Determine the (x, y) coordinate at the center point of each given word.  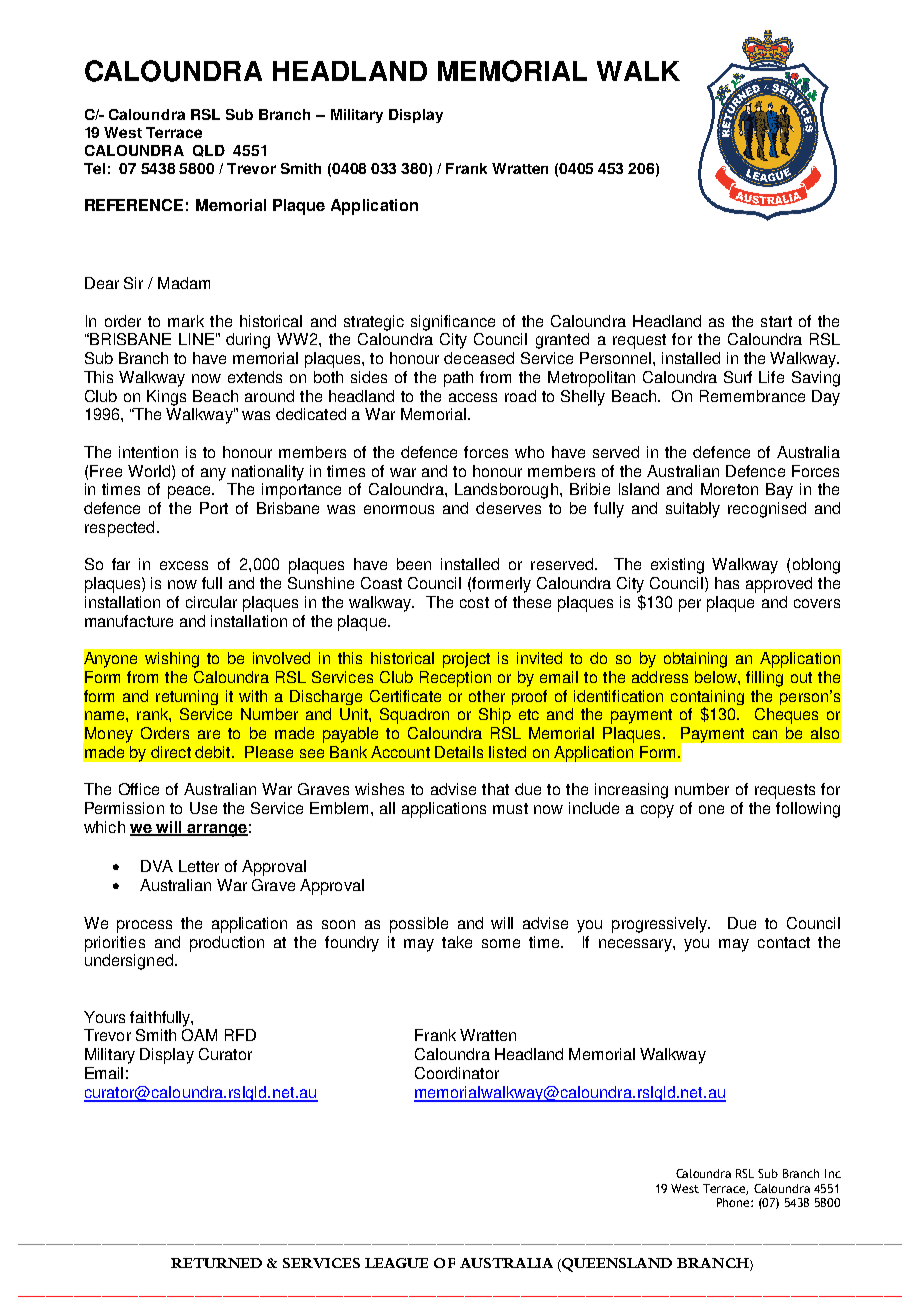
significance (453, 323)
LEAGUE (396, 1263)
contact (784, 942)
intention (148, 452)
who (529, 452)
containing (707, 699)
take (457, 942)
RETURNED (216, 1263)
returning (187, 697)
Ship (495, 716)
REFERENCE (134, 205)
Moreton (729, 489)
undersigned (129, 962)
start (776, 321)
